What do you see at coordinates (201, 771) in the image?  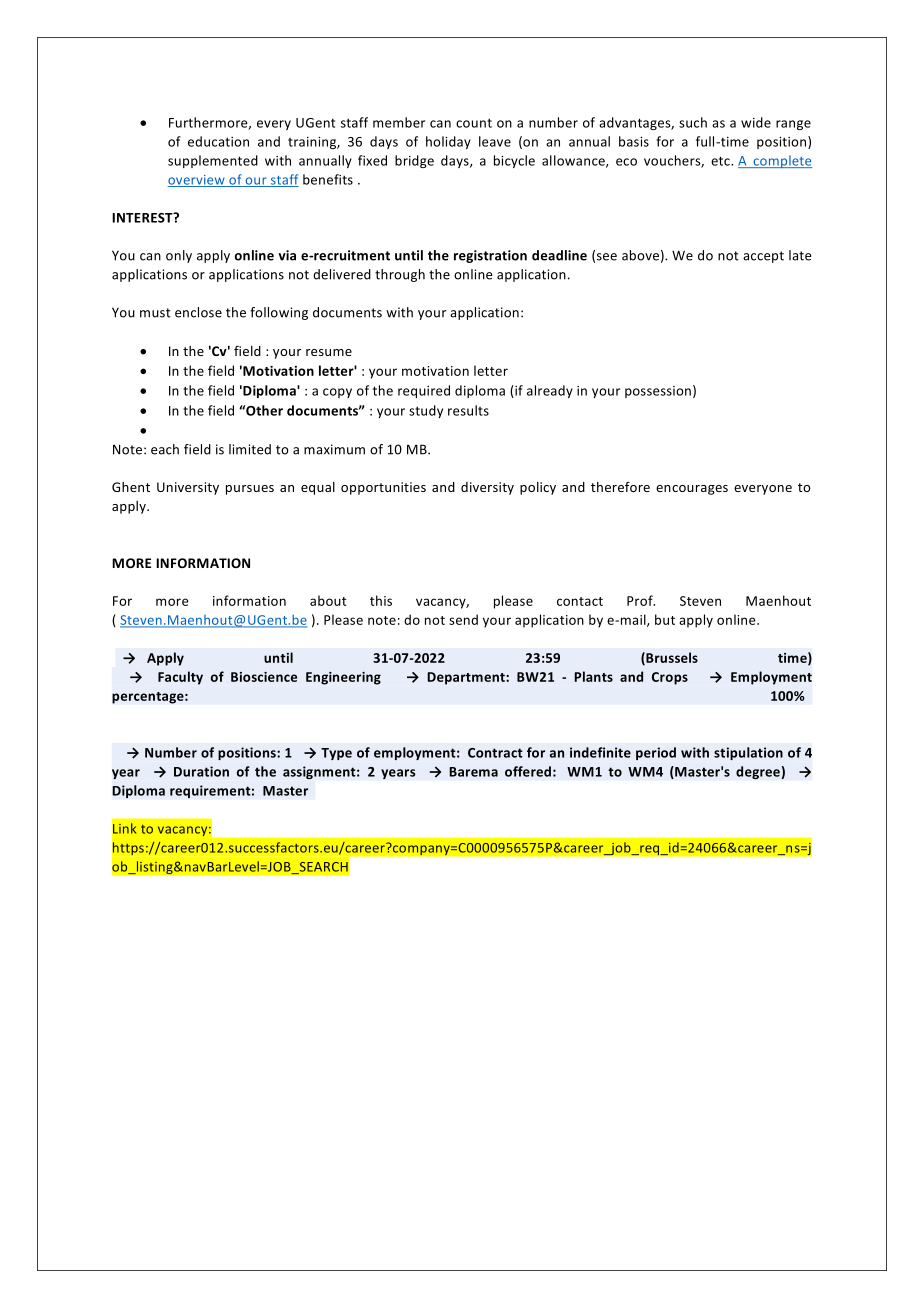 I see `Duration` at bounding box center [201, 771].
